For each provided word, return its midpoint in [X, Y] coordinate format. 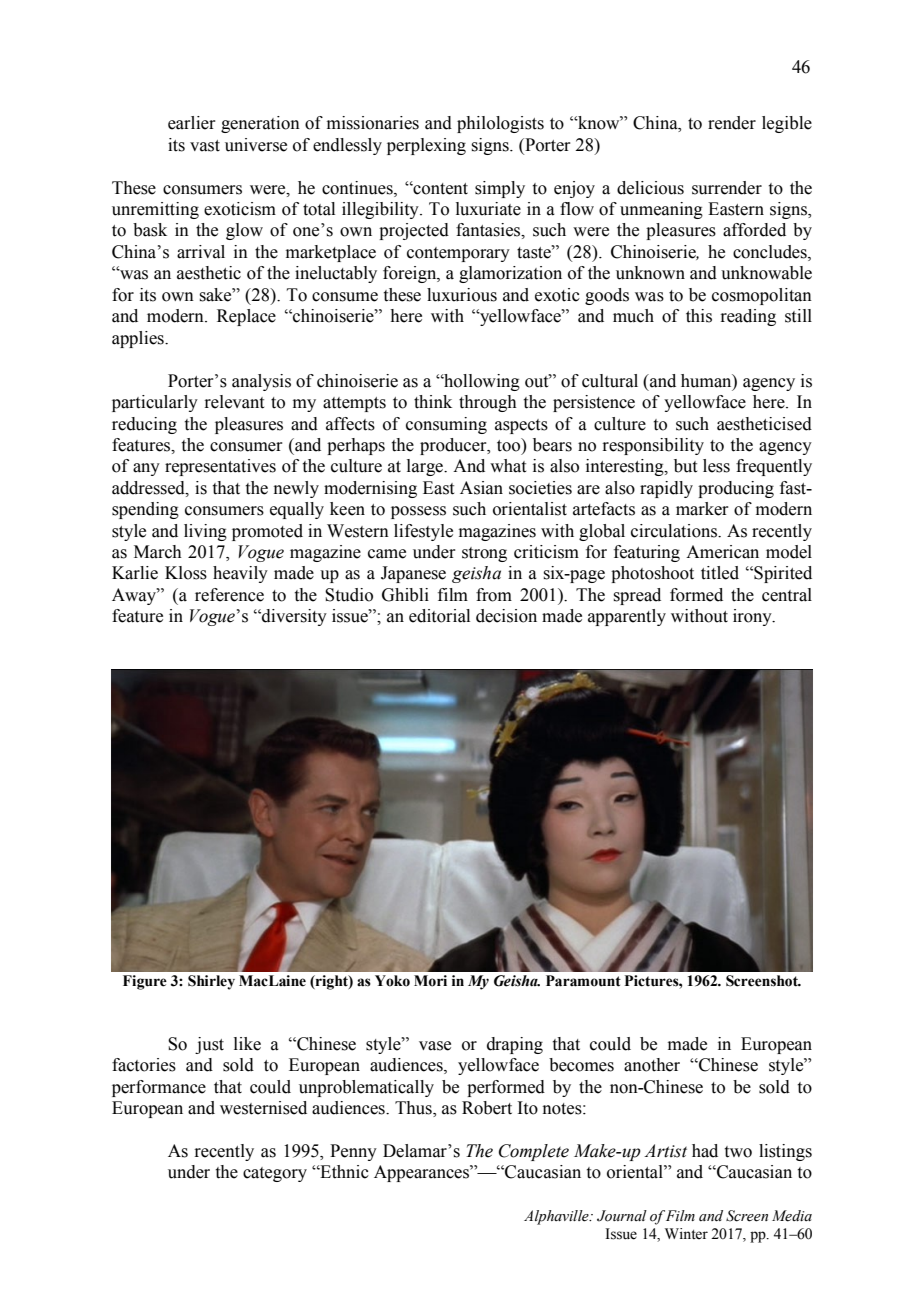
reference [229, 595]
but [685, 466]
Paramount [583, 981]
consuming [446, 425]
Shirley [211, 982]
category [275, 1174]
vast [205, 146]
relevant [234, 402]
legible [787, 124]
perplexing [426, 146]
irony [753, 617]
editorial [439, 616]
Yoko [392, 981]
